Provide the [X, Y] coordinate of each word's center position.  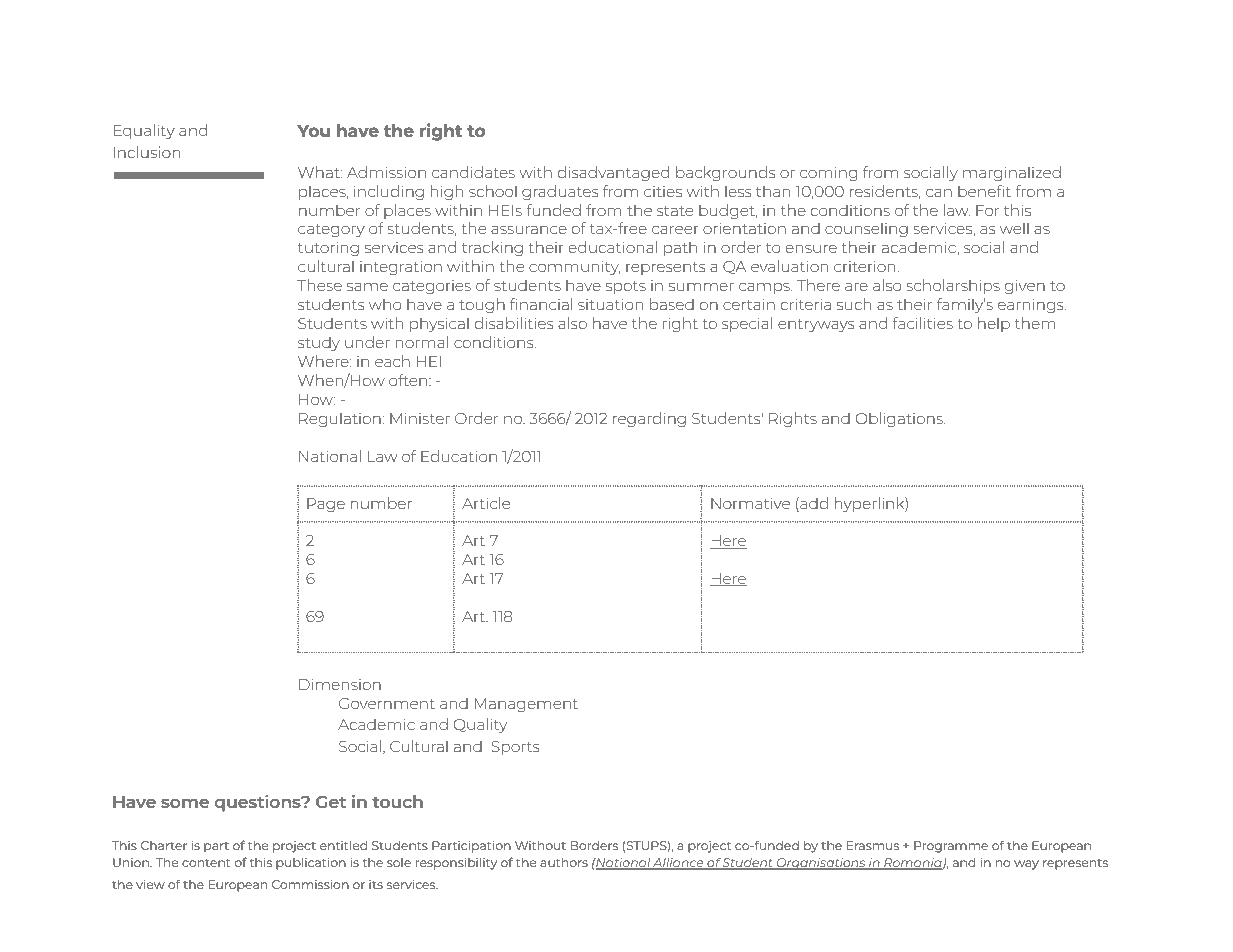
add [813, 504]
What [320, 172]
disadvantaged [613, 173]
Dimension [340, 684]
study [319, 344]
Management [526, 705]
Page [326, 505]
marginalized [1012, 173]
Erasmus [873, 845]
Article [486, 503]
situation [610, 304]
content [206, 863]
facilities [923, 323]
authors [564, 862]
